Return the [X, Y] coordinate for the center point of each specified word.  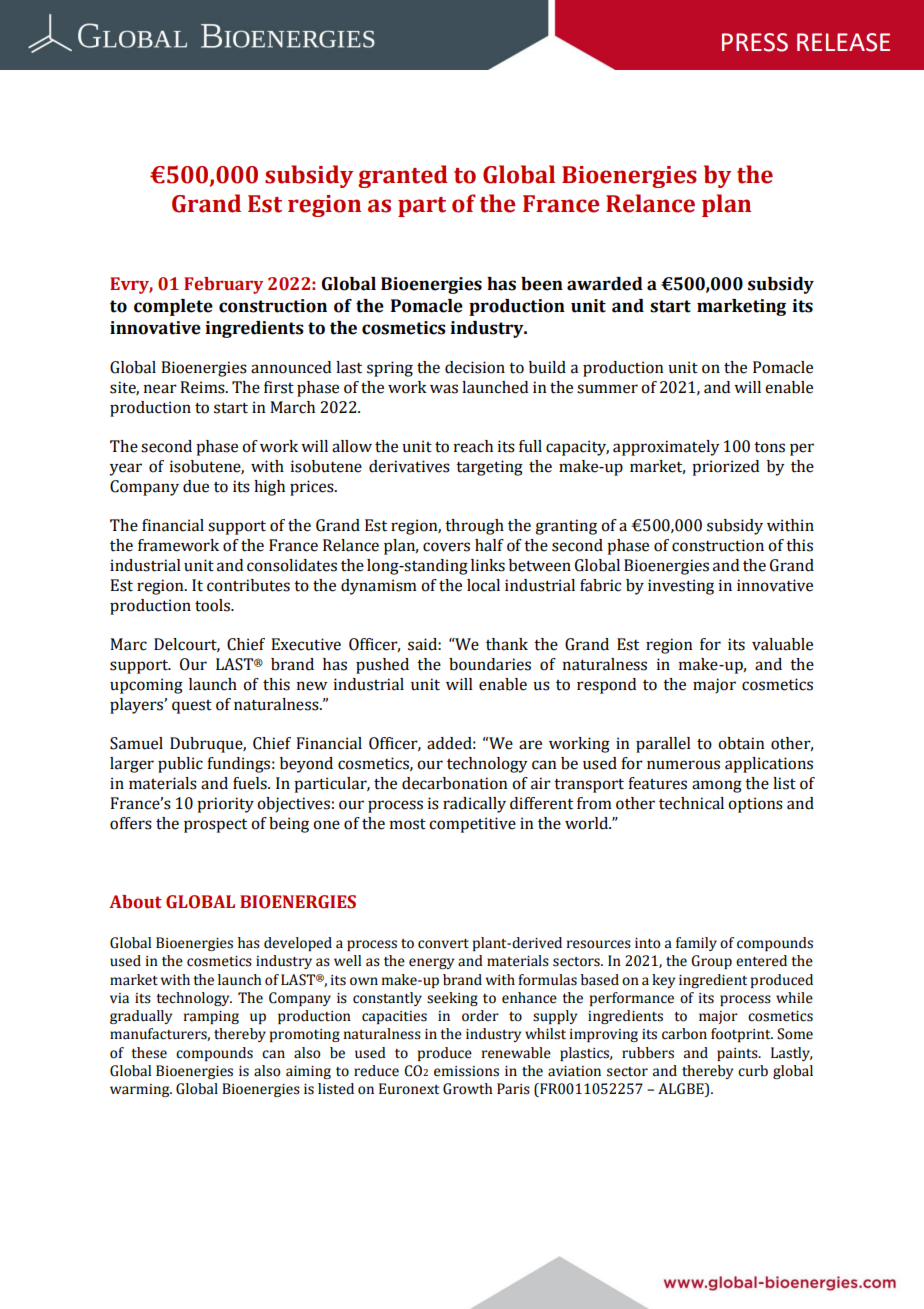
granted [403, 176]
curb [753, 1071]
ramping [211, 1017]
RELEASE [843, 42]
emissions [466, 1071]
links [488, 565]
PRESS [755, 42]
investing [681, 587]
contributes [248, 585]
